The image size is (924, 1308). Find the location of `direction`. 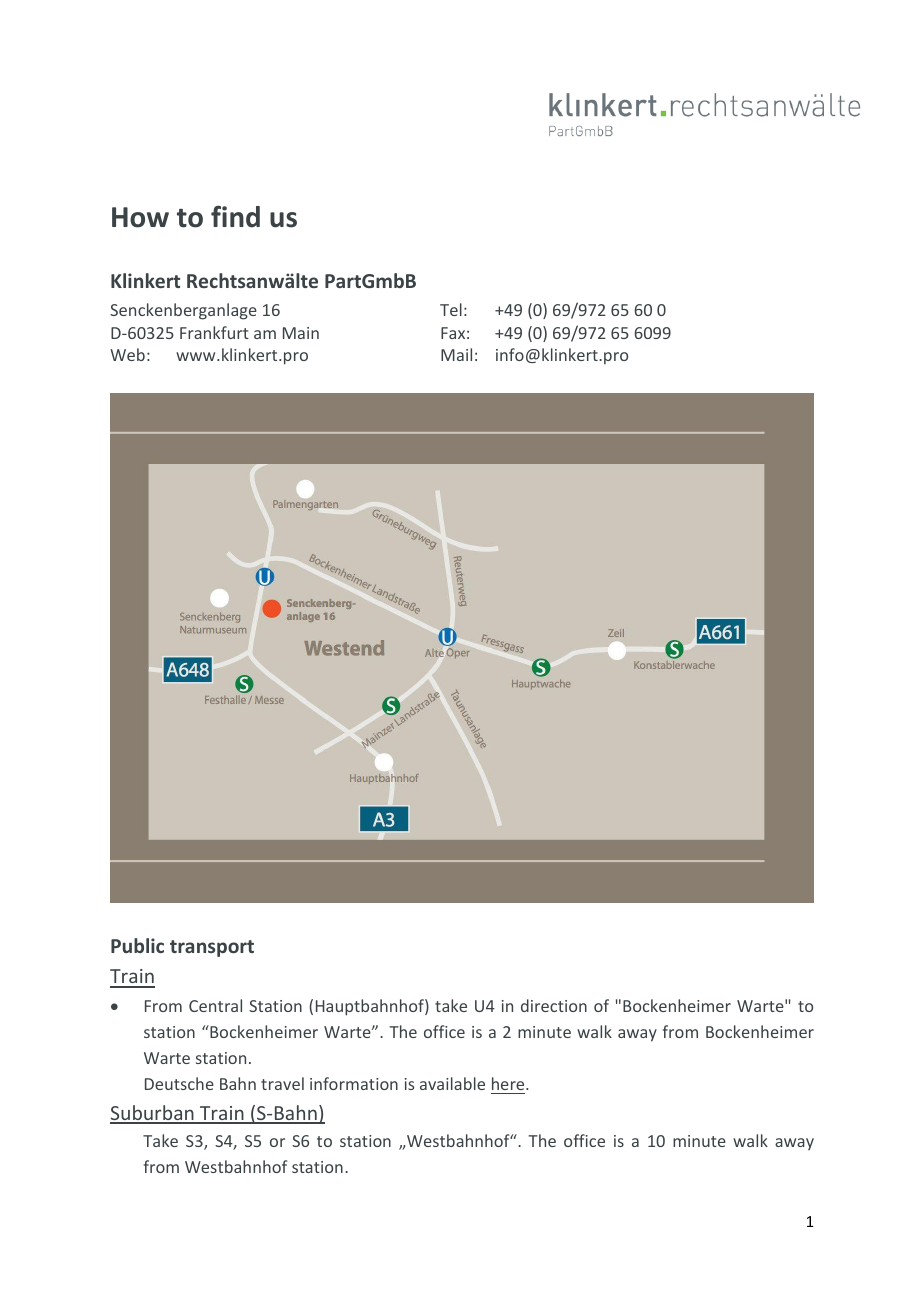

direction is located at coordinates (554, 1005).
